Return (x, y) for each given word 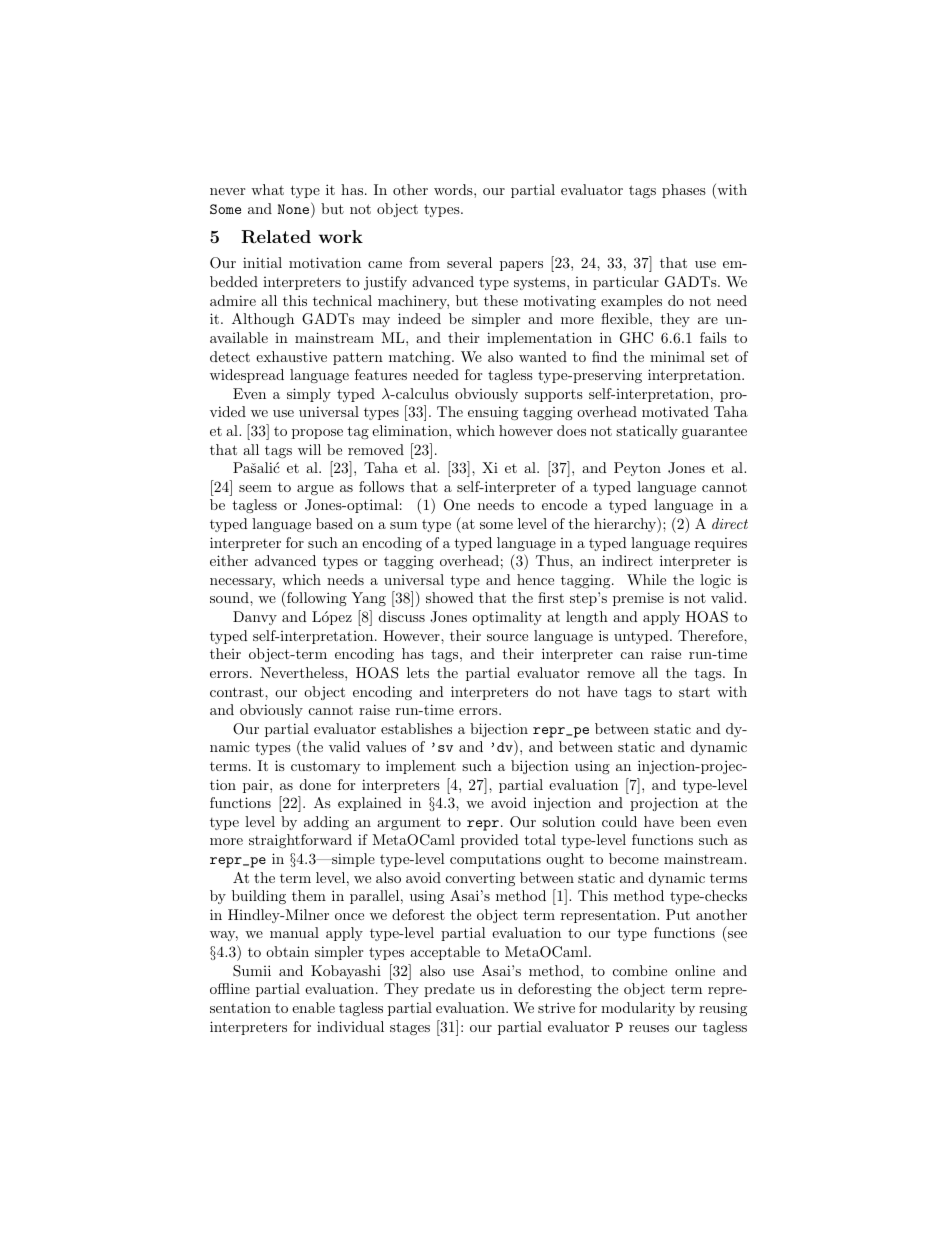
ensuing (493, 413)
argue (315, 490)
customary (325, 767)
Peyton (637, 469)
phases (684, 191)
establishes (416, 728)
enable (313, 1007)
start (694, 692)
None (295, 210)
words (454, 189)
